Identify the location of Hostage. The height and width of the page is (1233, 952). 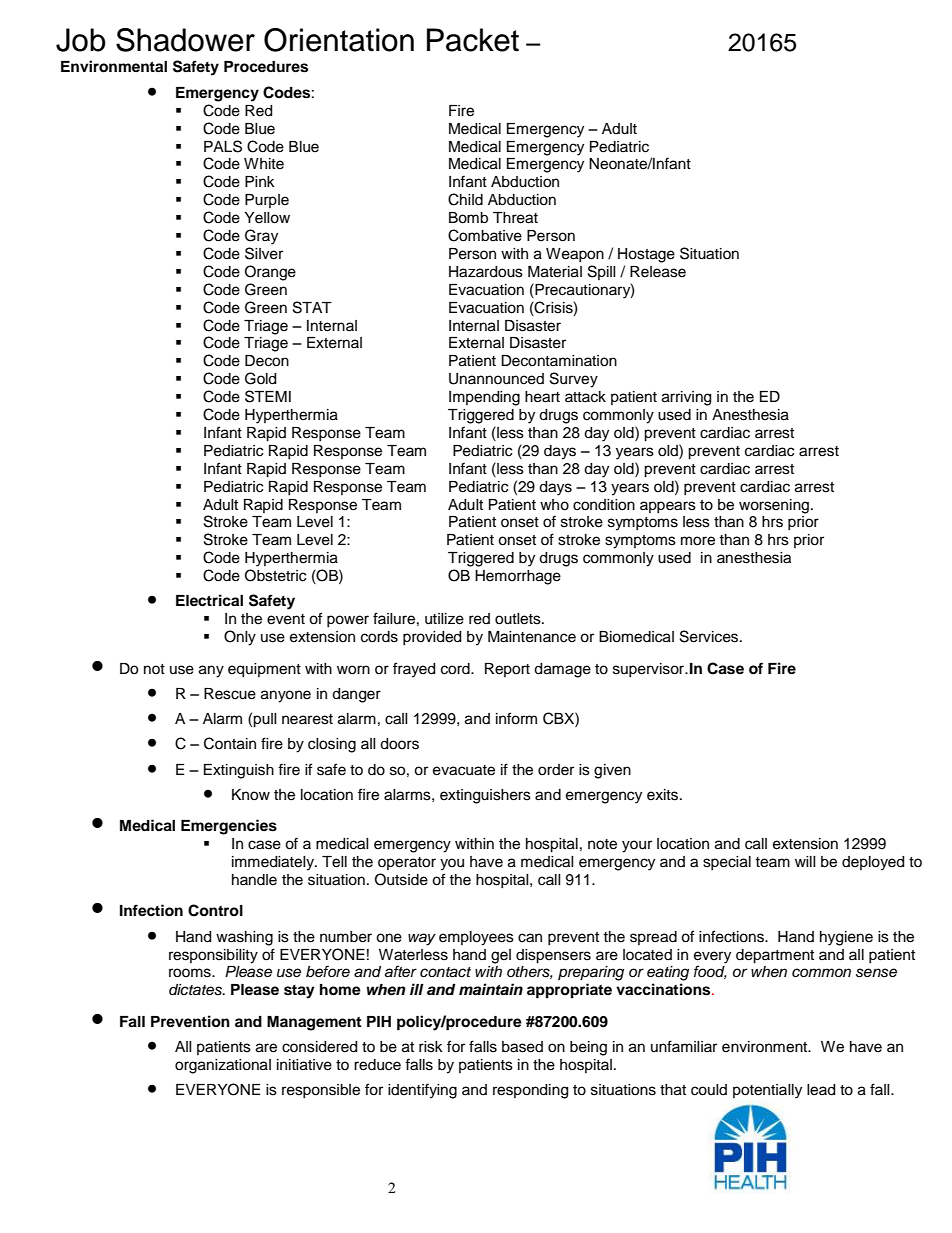
(646, 255).
